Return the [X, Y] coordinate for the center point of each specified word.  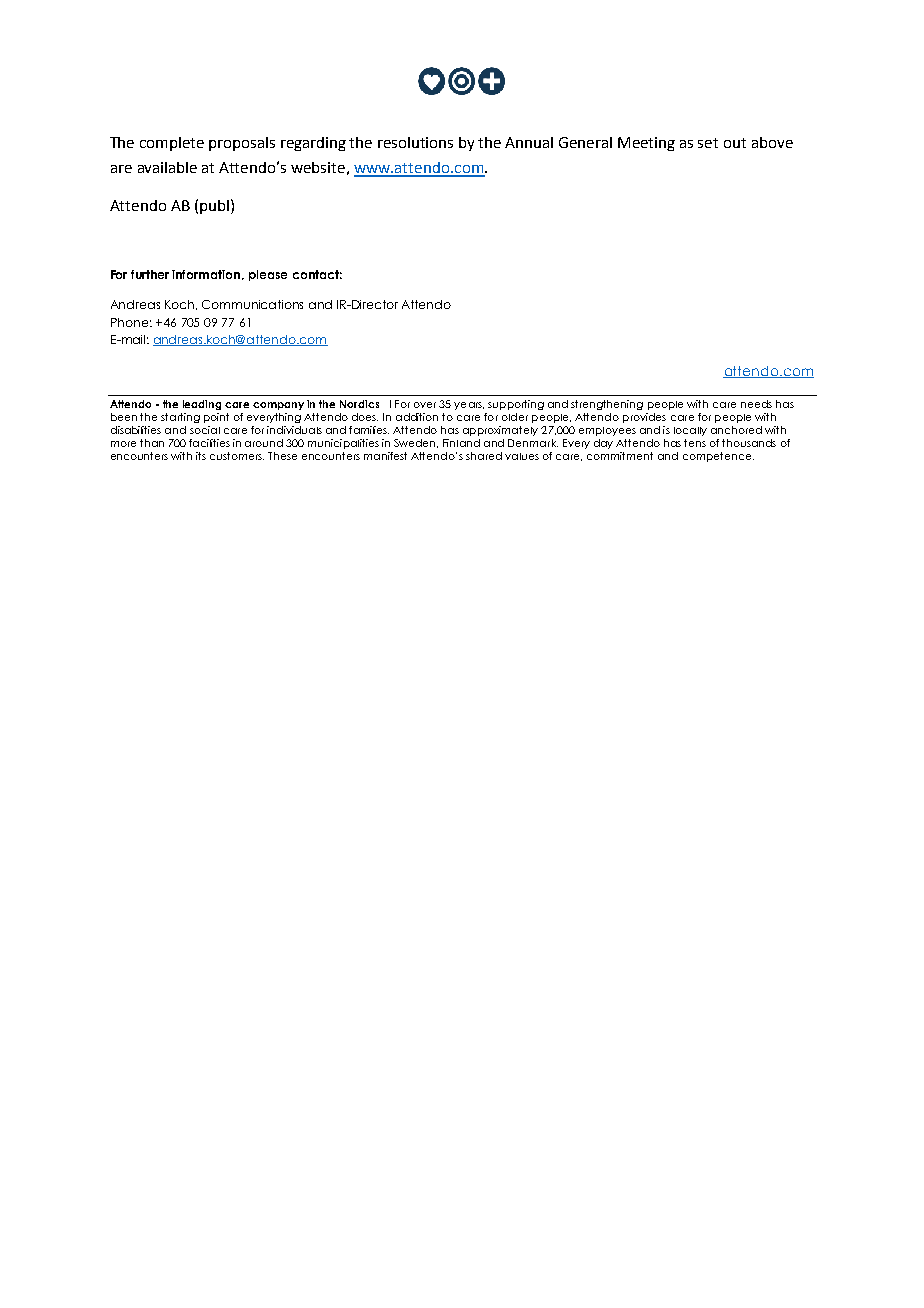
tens [695, 443]
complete [172, 144]
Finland [461, 443]
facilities [209, 443]
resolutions [415, 142]
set [708, 143]
